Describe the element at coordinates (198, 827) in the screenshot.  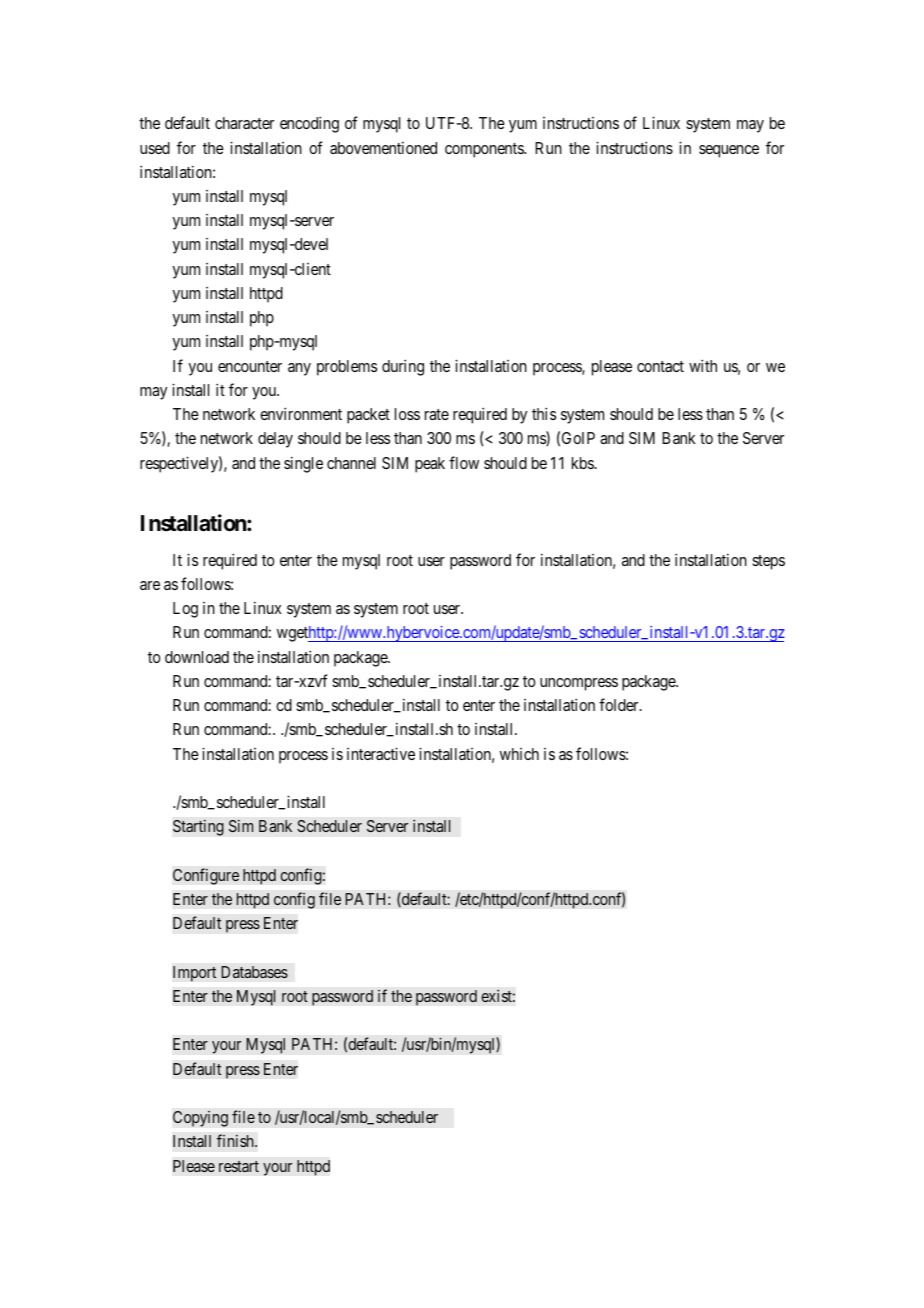
I see `Starting` at that location.
